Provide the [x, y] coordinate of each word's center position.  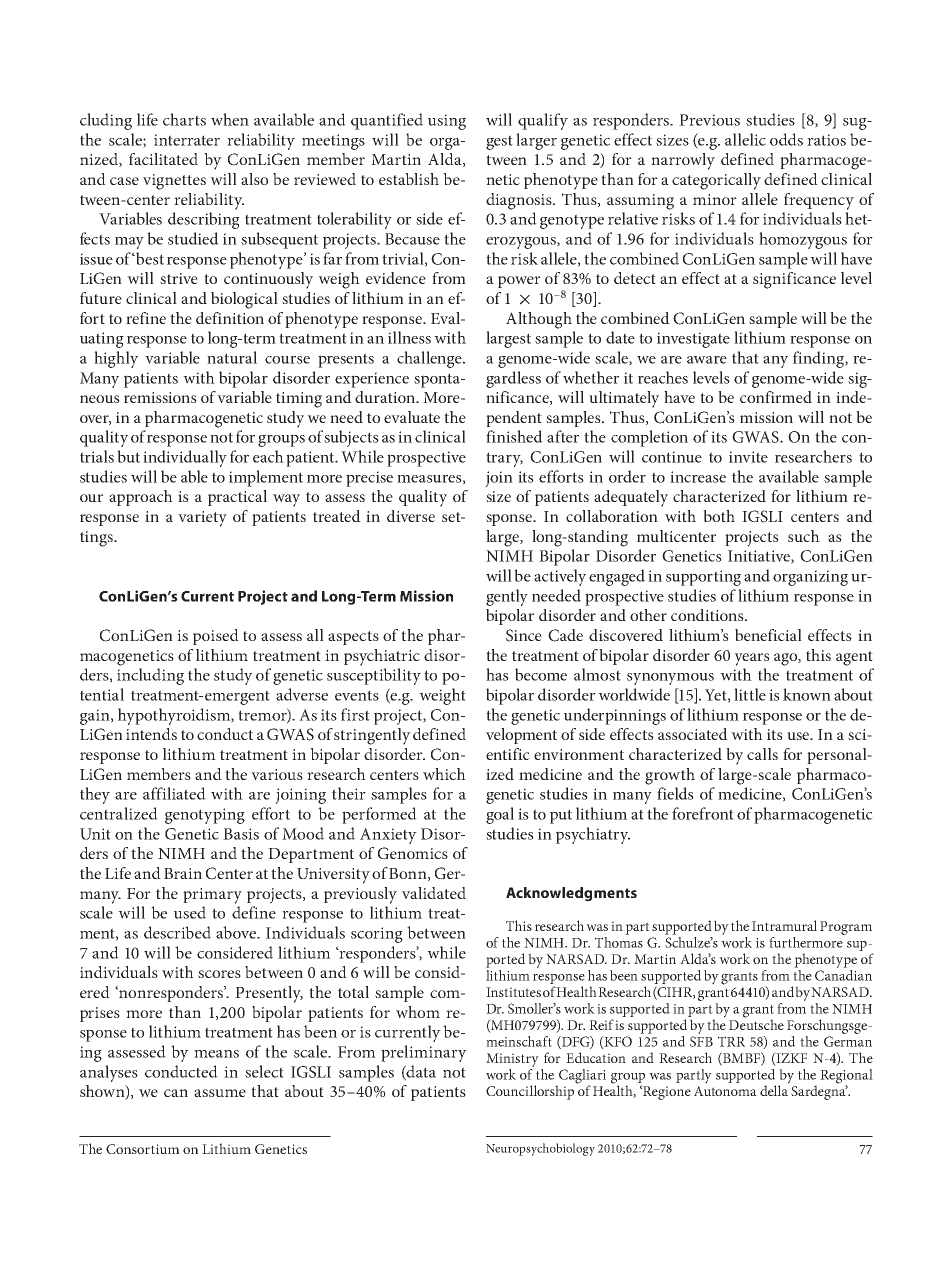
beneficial [768, 635]
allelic [745, 139]
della [774, 1089]
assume [220, 1093]
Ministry [512, 1060]
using [447, 122]
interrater [187, 140]
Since [524, 635]
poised [216, 637]
